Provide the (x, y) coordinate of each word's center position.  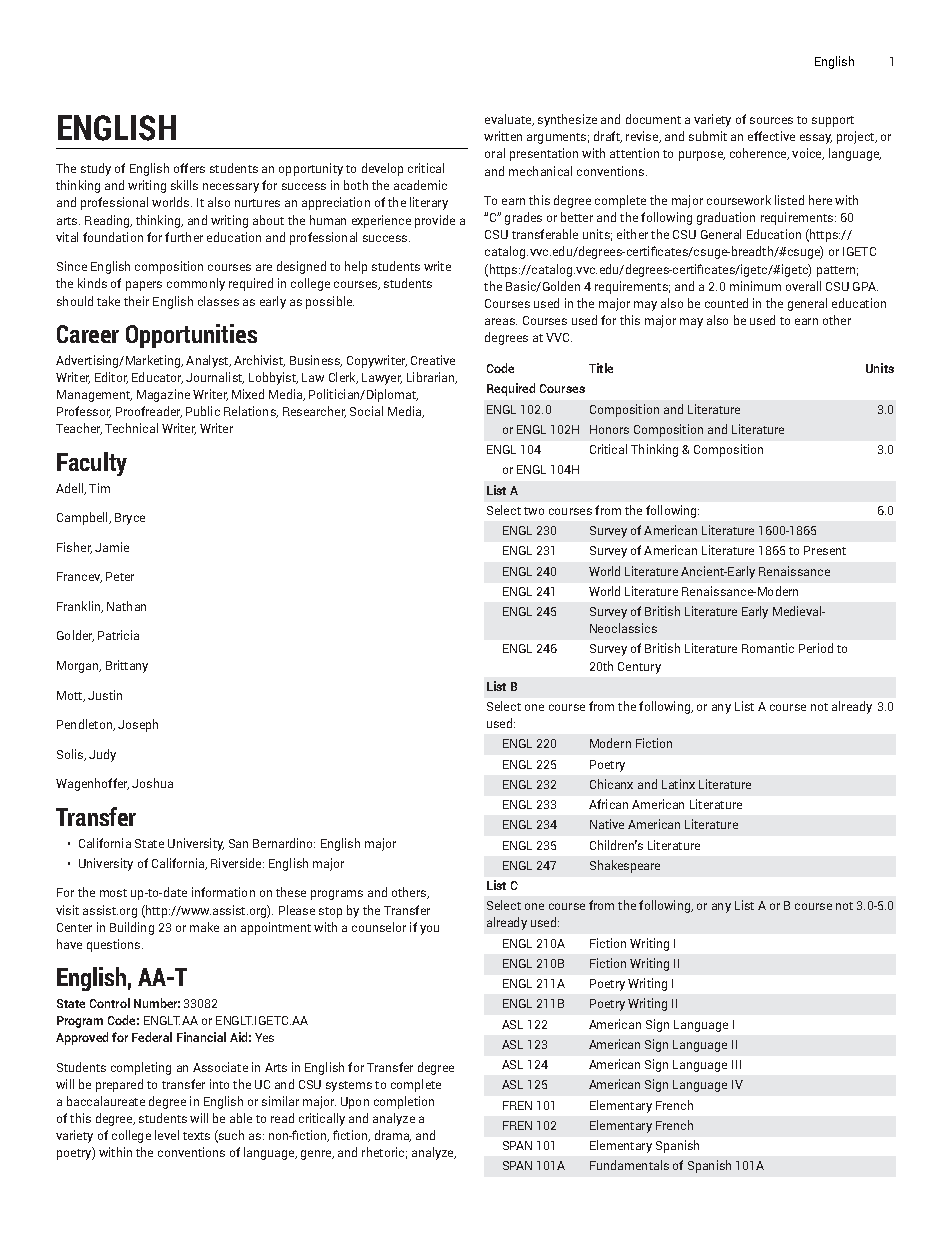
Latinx (678, 784)
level (167, 1135)
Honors (609, 429)
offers (189, 168)
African (608, 804)
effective (771, 136)
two (534, 511)
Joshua (152, 783)
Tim (99, 488)
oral (495, 153)
